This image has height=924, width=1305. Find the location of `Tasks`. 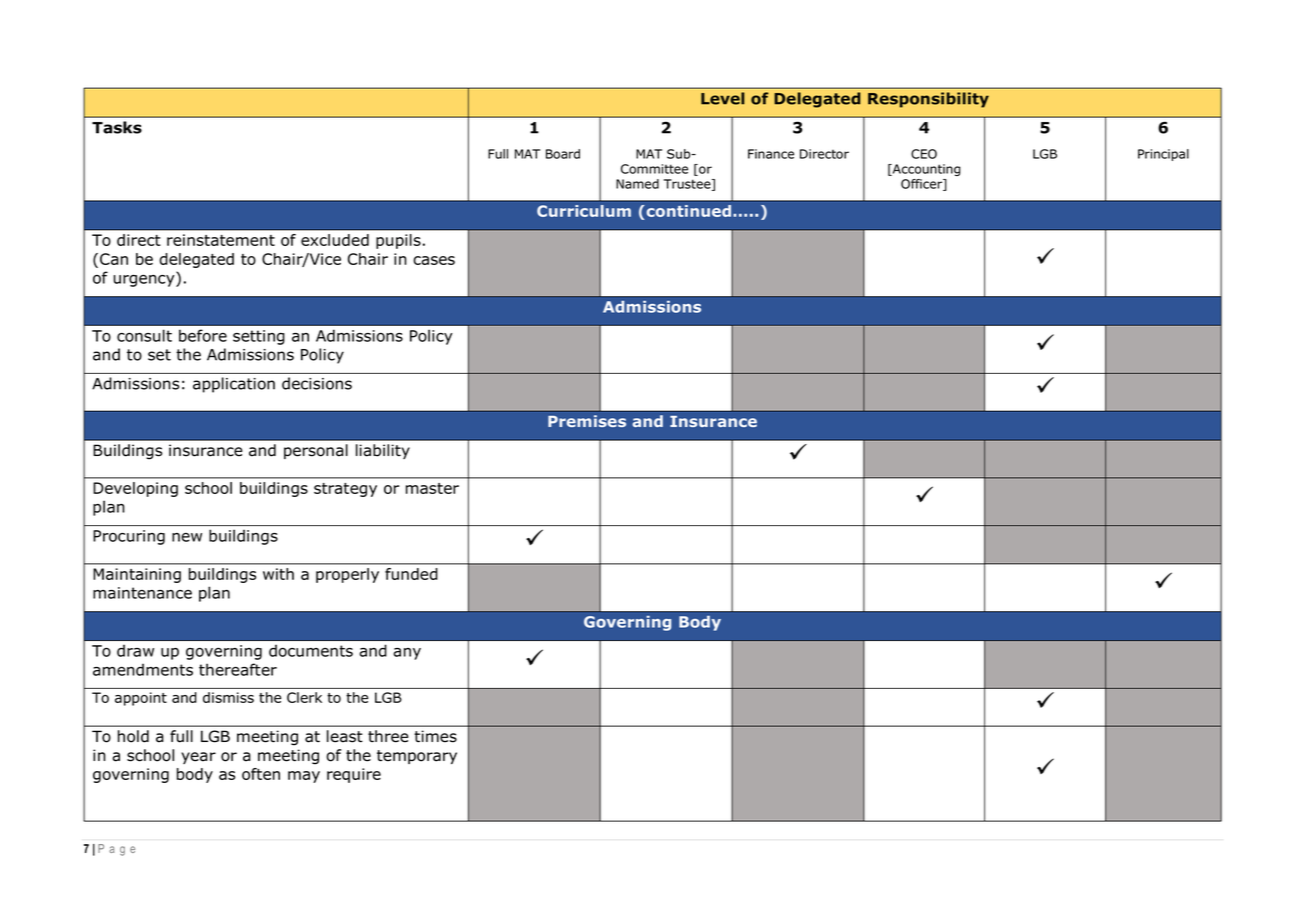

Tasks is located at coordinates (117, 127).
